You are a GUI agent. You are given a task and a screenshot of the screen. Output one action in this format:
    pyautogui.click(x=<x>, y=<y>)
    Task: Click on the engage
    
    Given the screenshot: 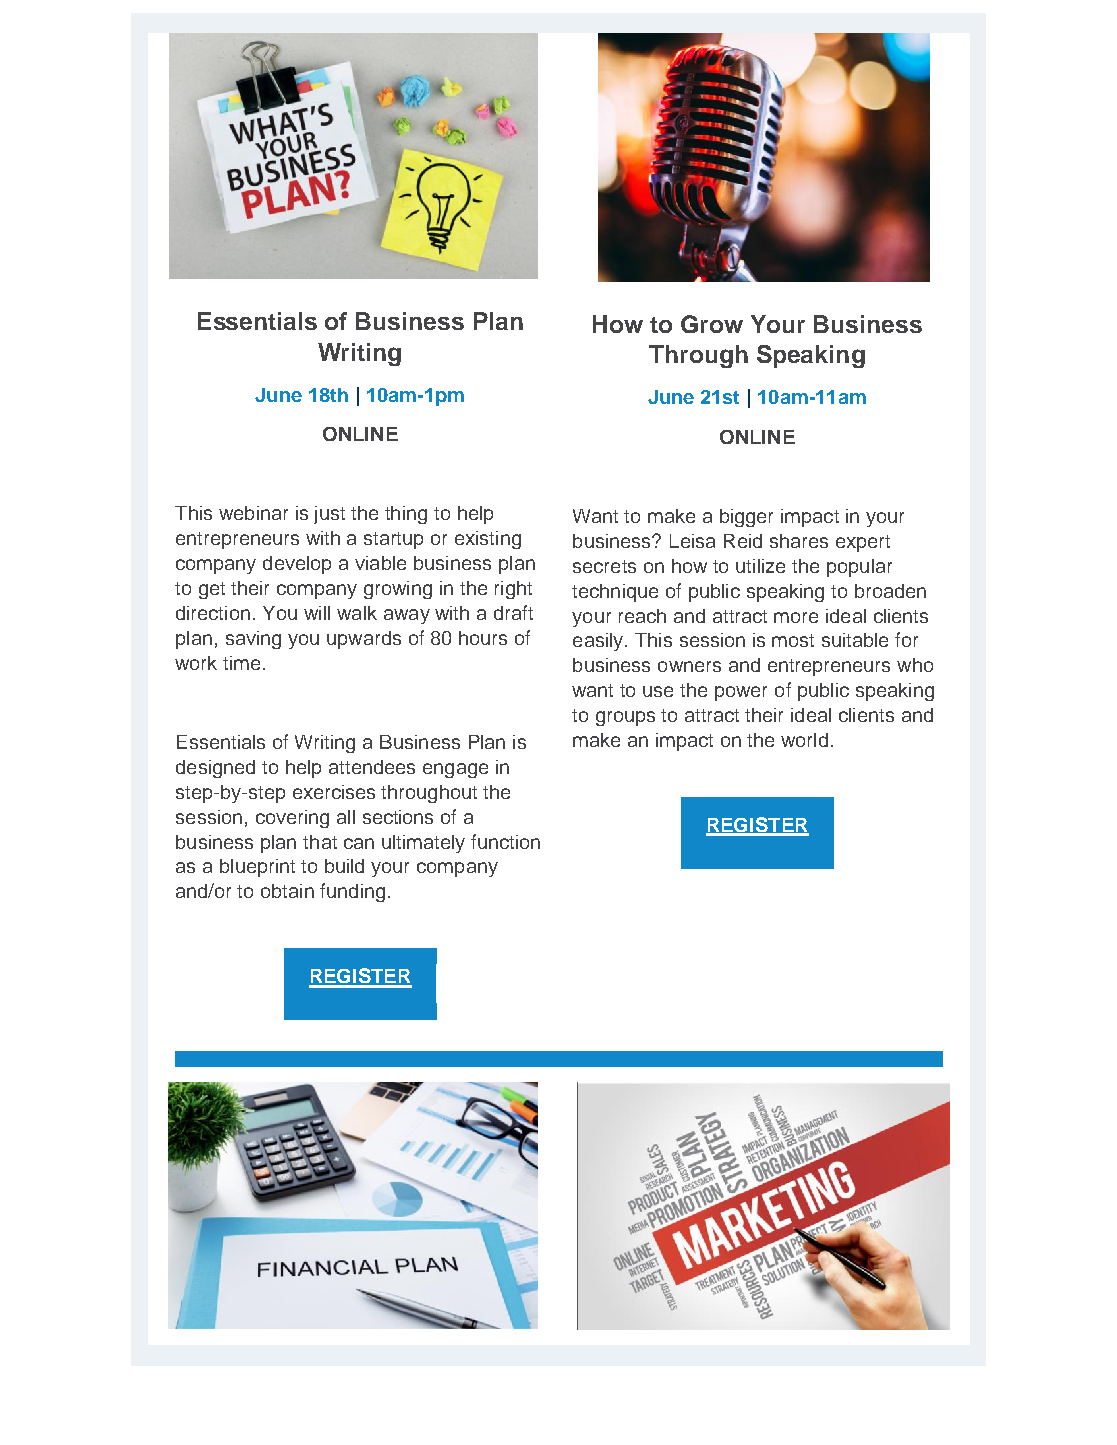 What is the action you would take?
    pyautogui.click(x=455, y=770)
